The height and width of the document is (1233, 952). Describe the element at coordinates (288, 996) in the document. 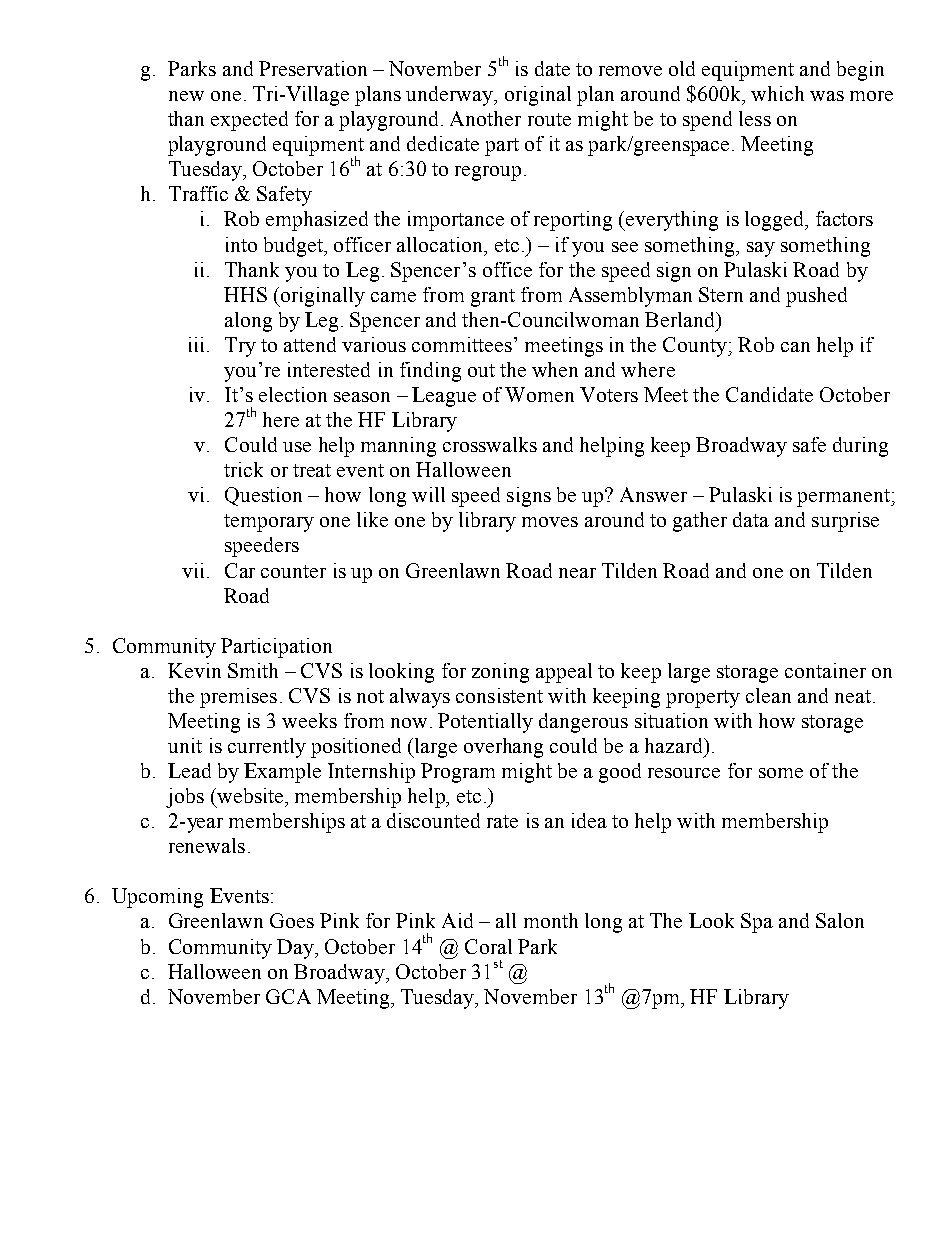

I see `GCA` at that location.
